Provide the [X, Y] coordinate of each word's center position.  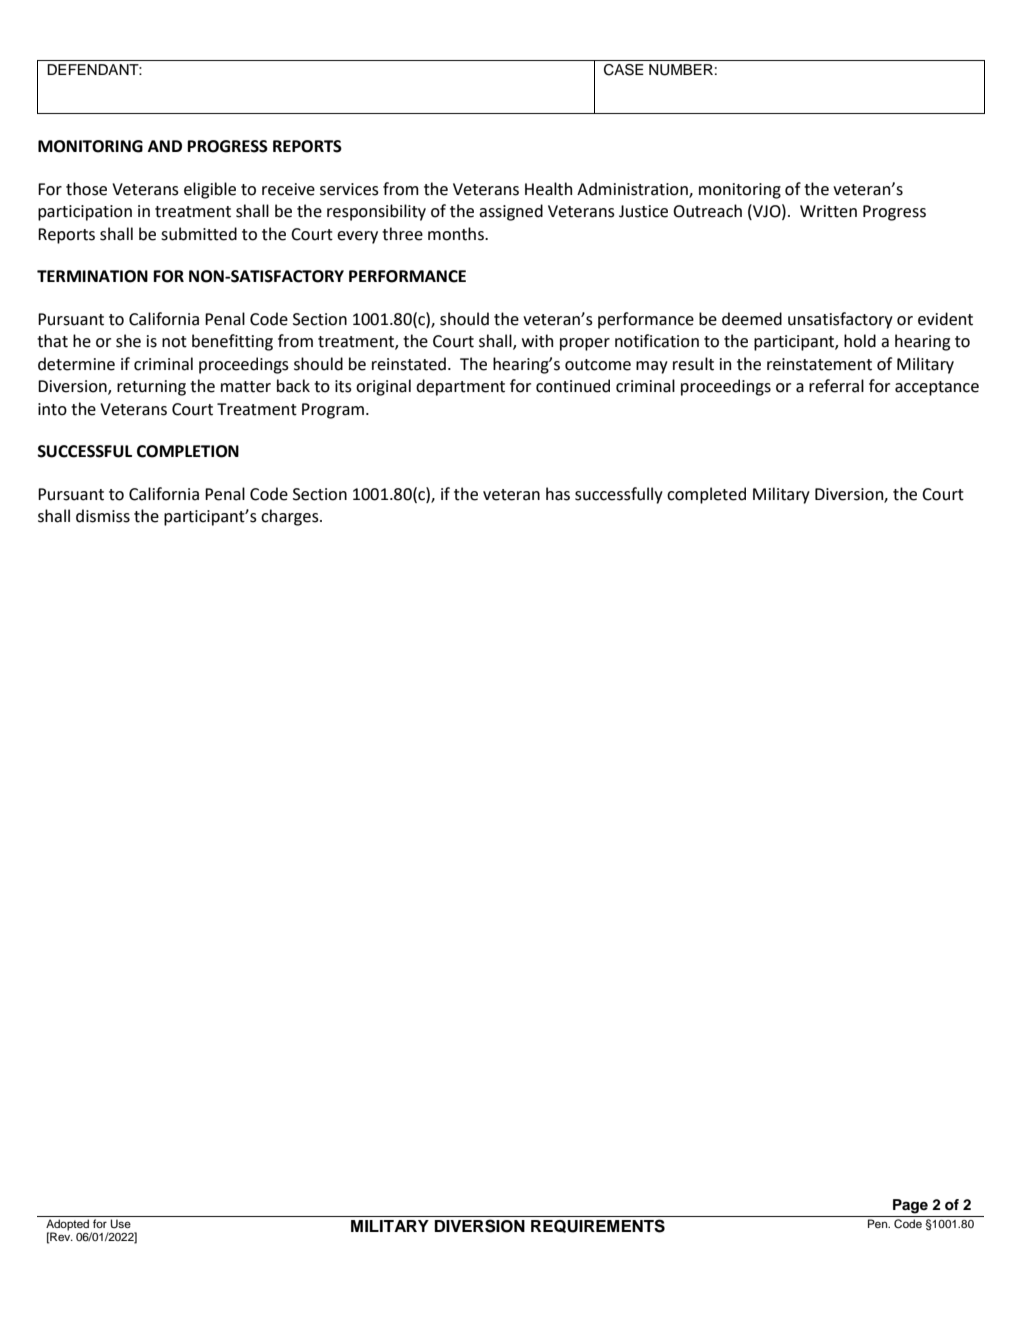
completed [706, 495]
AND [165, 146]
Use [120, 1224]
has [558, 494]
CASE [624, 70]
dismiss [103, 516]
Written [828, 211]
